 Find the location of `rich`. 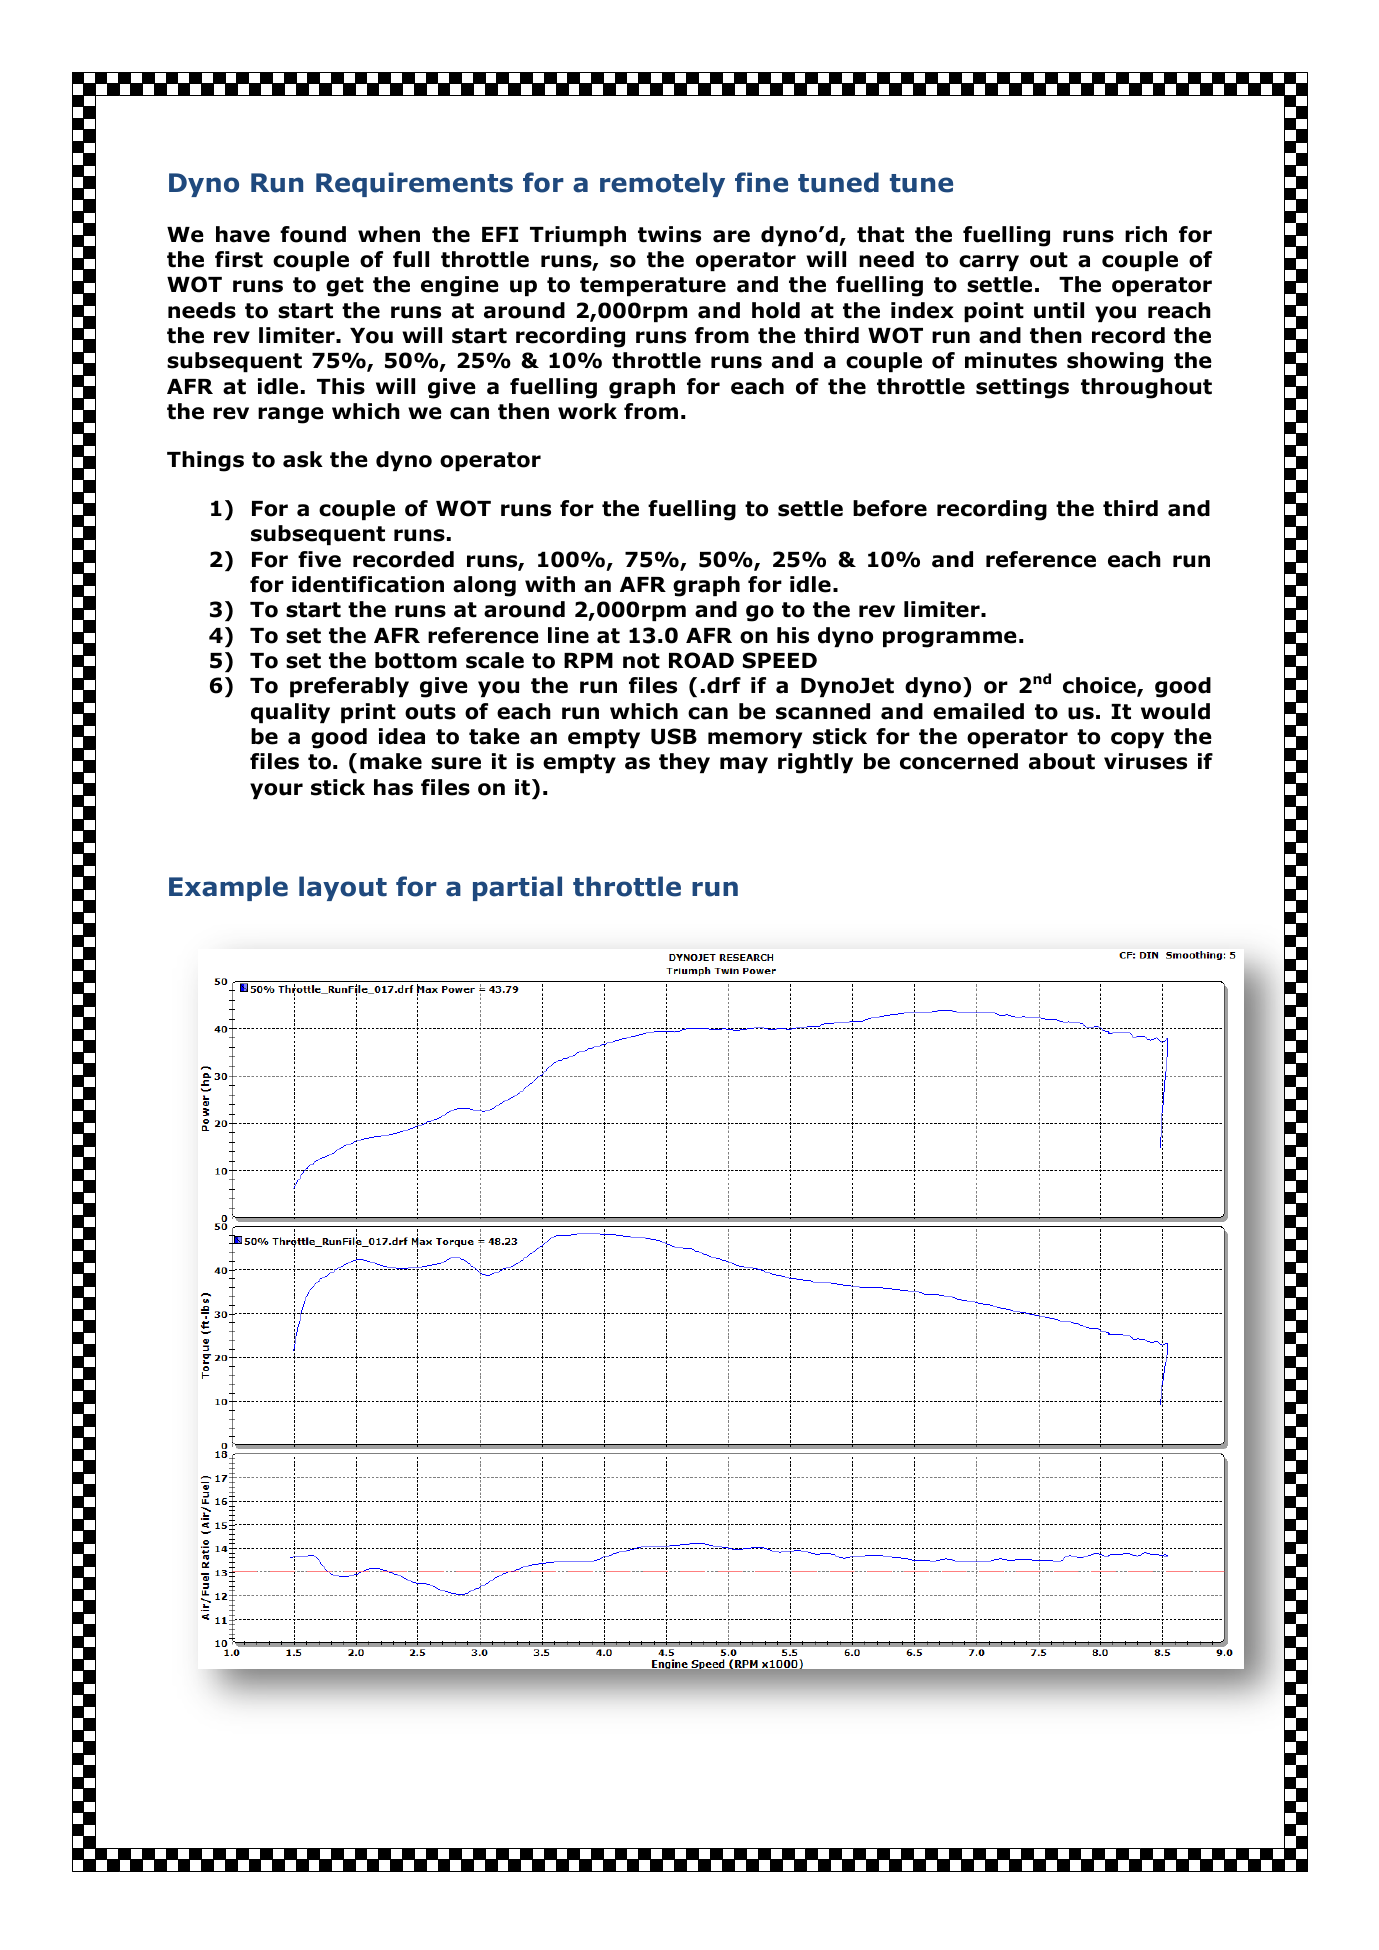

rich is located at coordinates (1146, 234).
